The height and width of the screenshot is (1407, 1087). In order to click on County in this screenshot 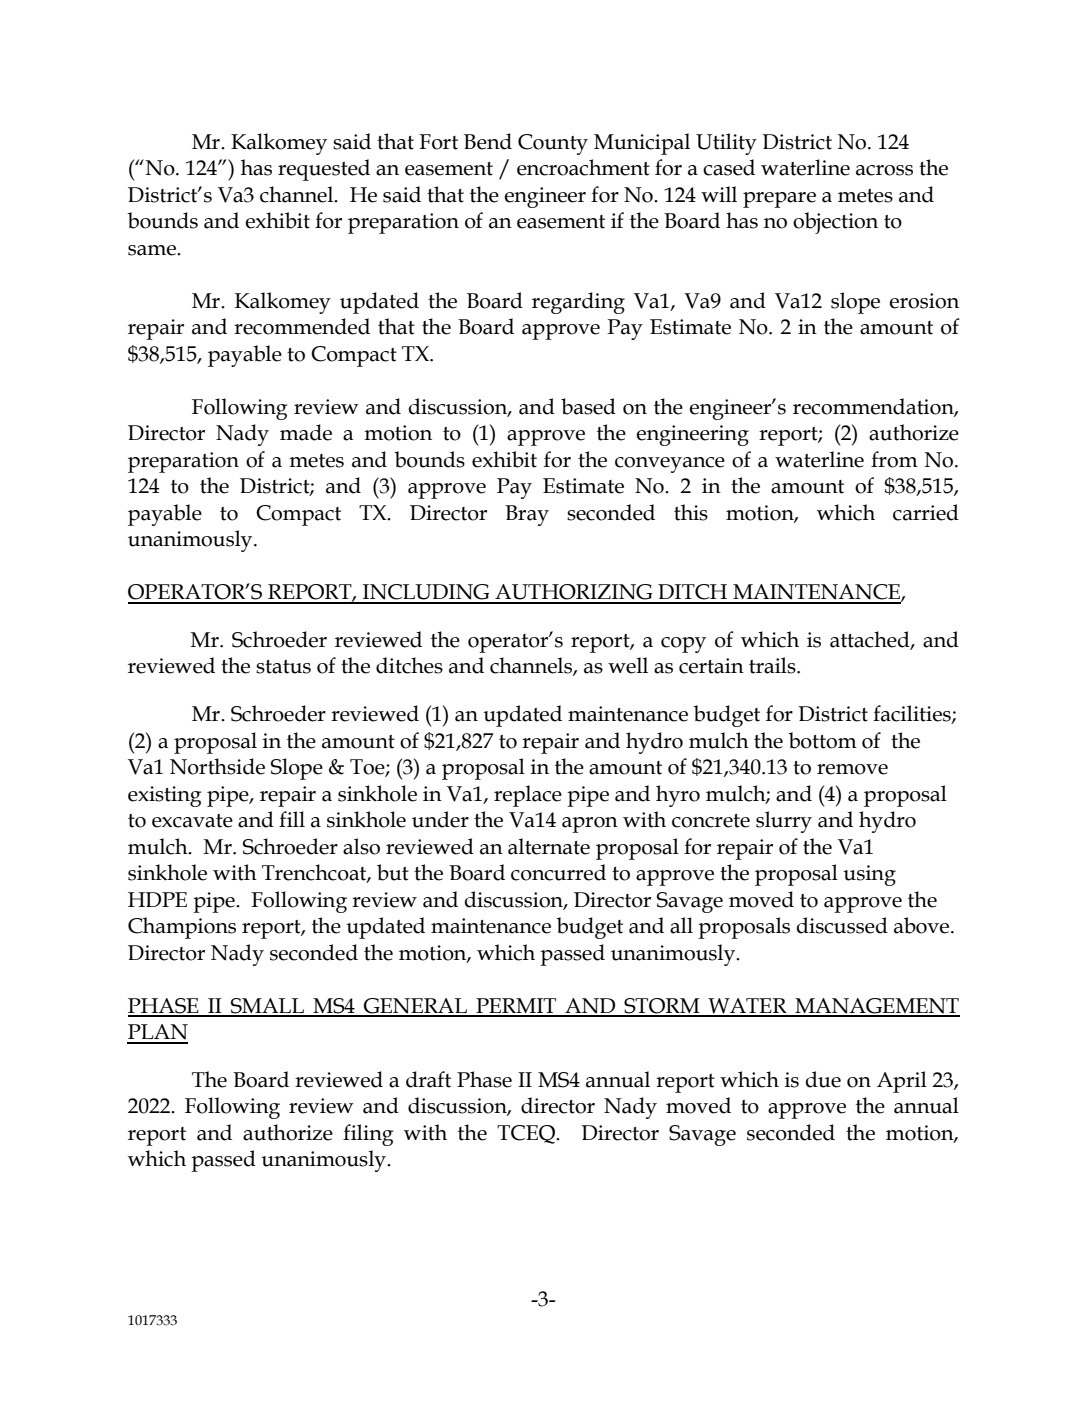, I will do `click(553, 144)`.
